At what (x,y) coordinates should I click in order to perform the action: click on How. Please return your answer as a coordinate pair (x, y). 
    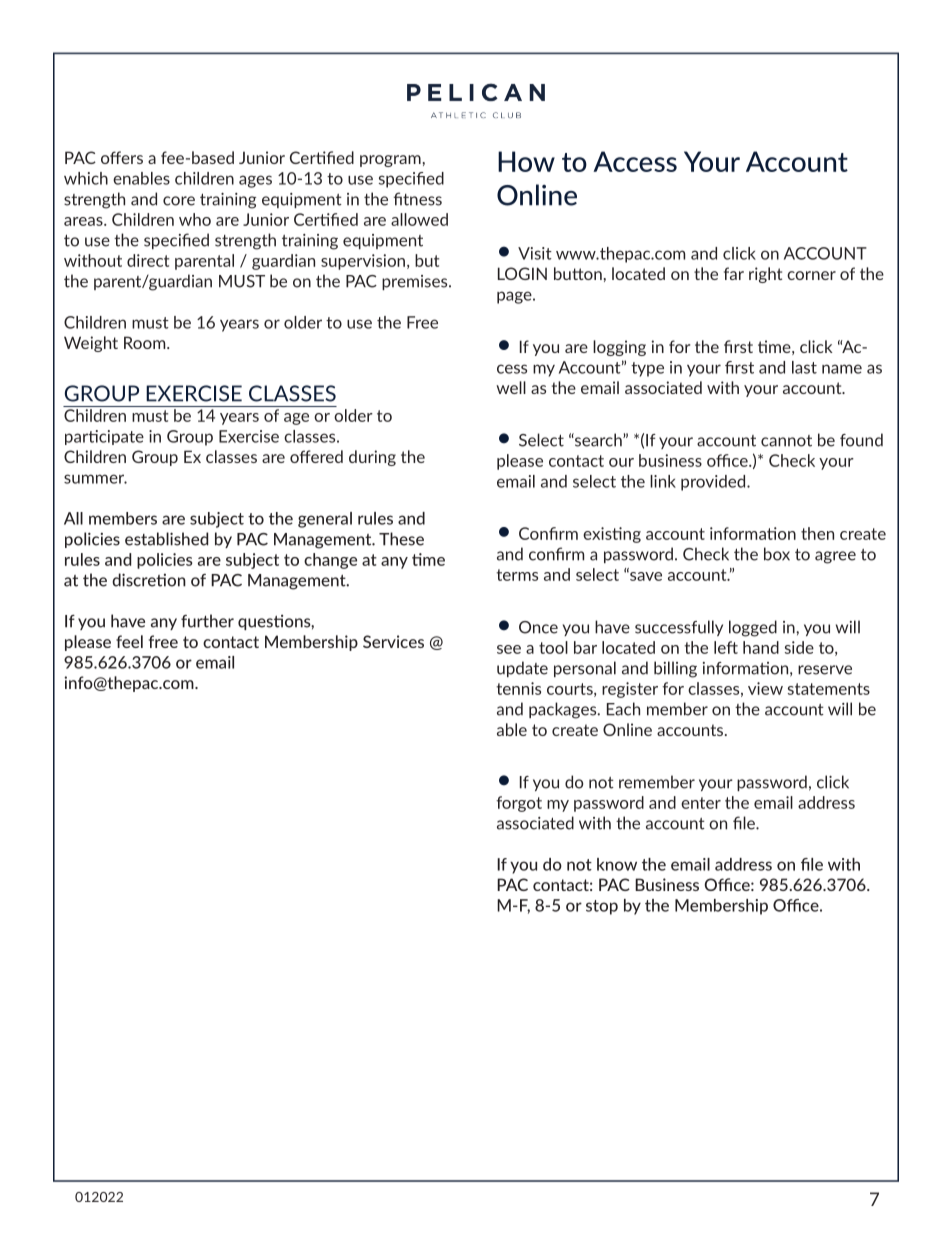
    Looking at the image, I should click on (526, 161).
